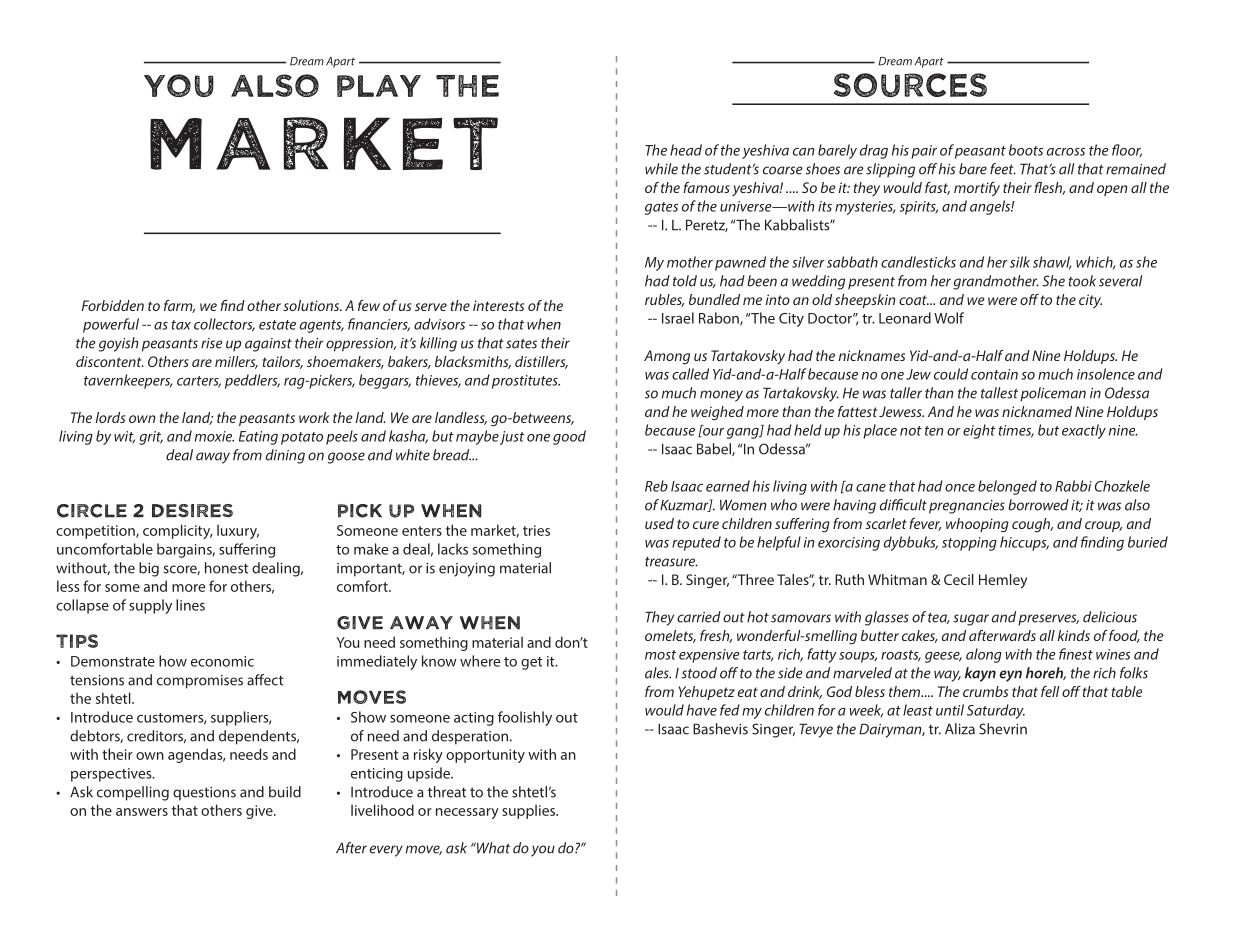  Describe the element at coordinates (142, 812) in the document. I see `answers` at that location.
